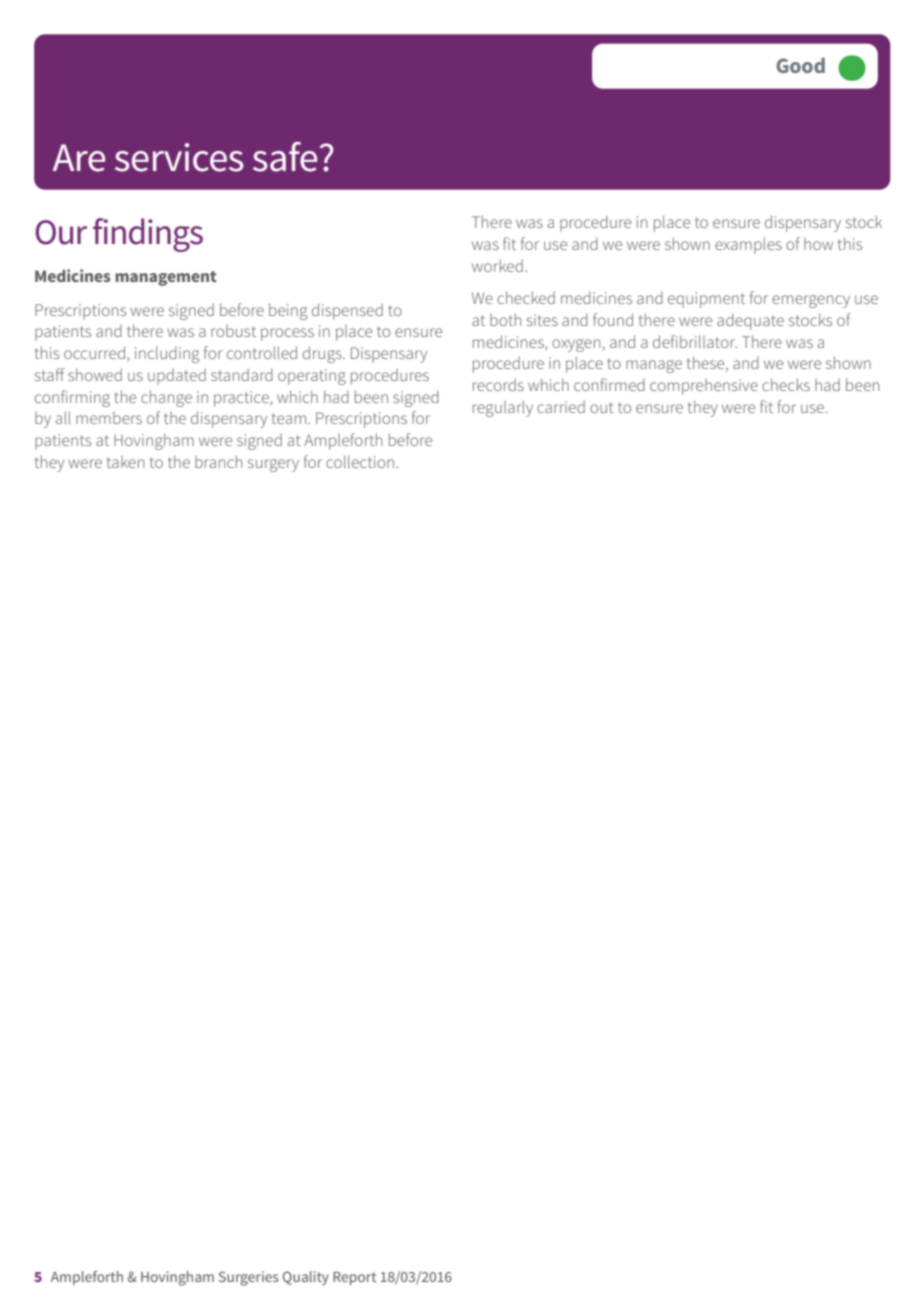 Image resolution: width=924 pixels, height=1308 pixels. I want to click on services, so click(179, 157).
